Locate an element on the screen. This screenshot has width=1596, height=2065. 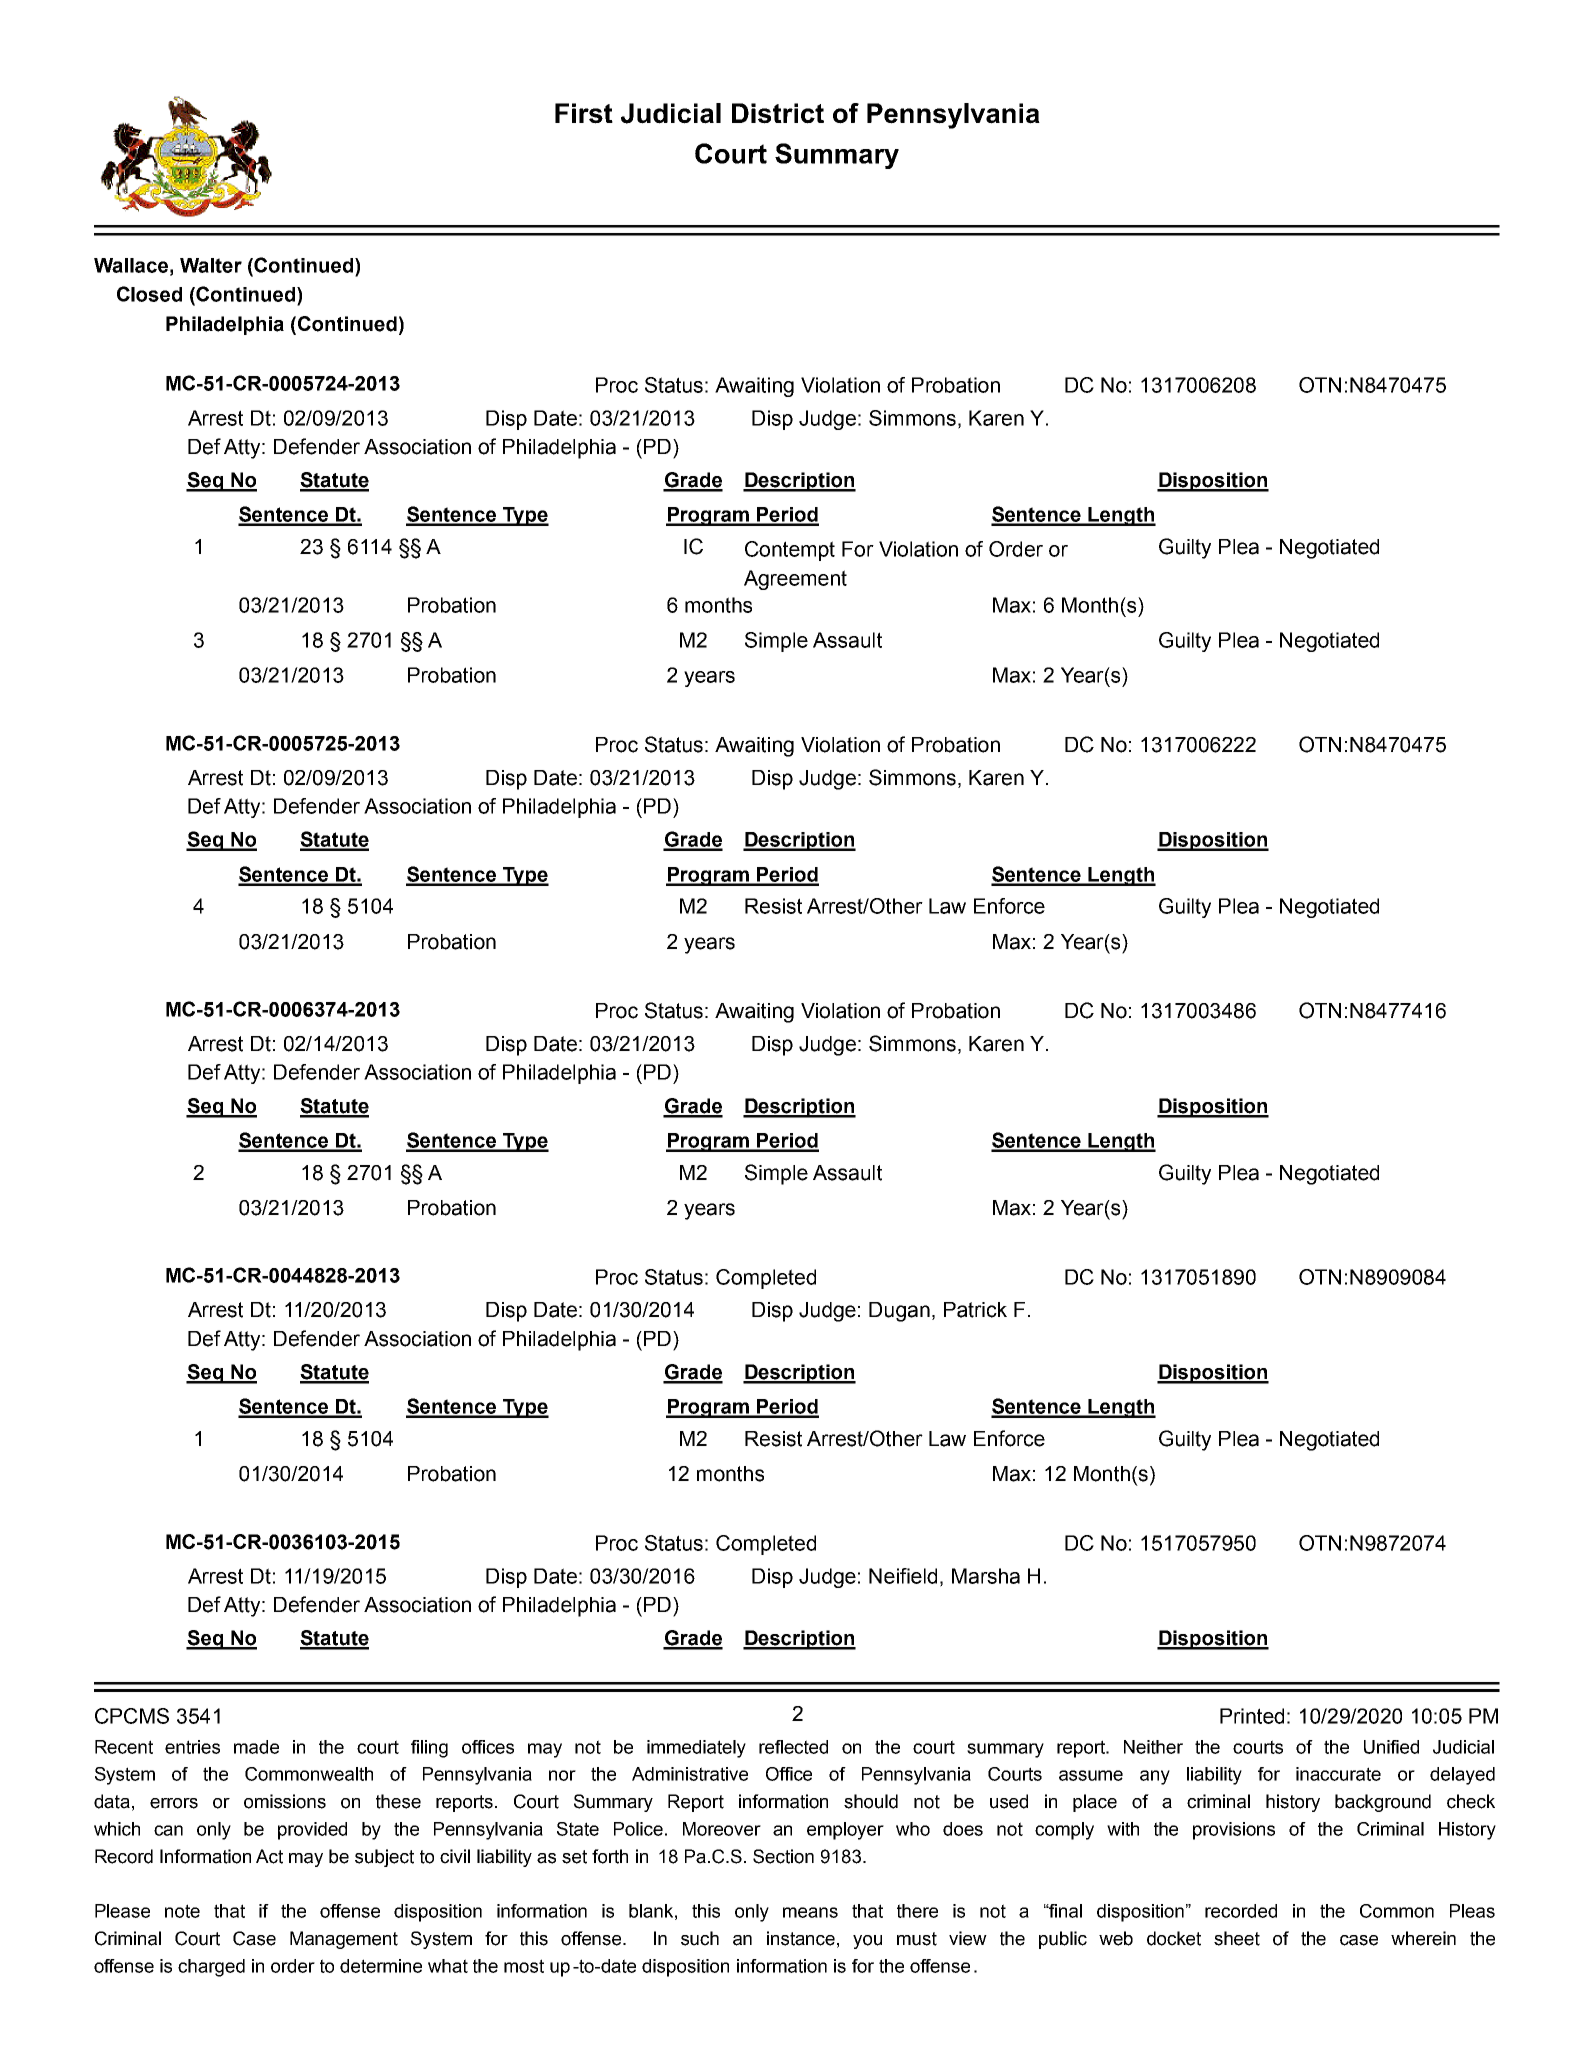
District is located at coordinates (778, 113).
